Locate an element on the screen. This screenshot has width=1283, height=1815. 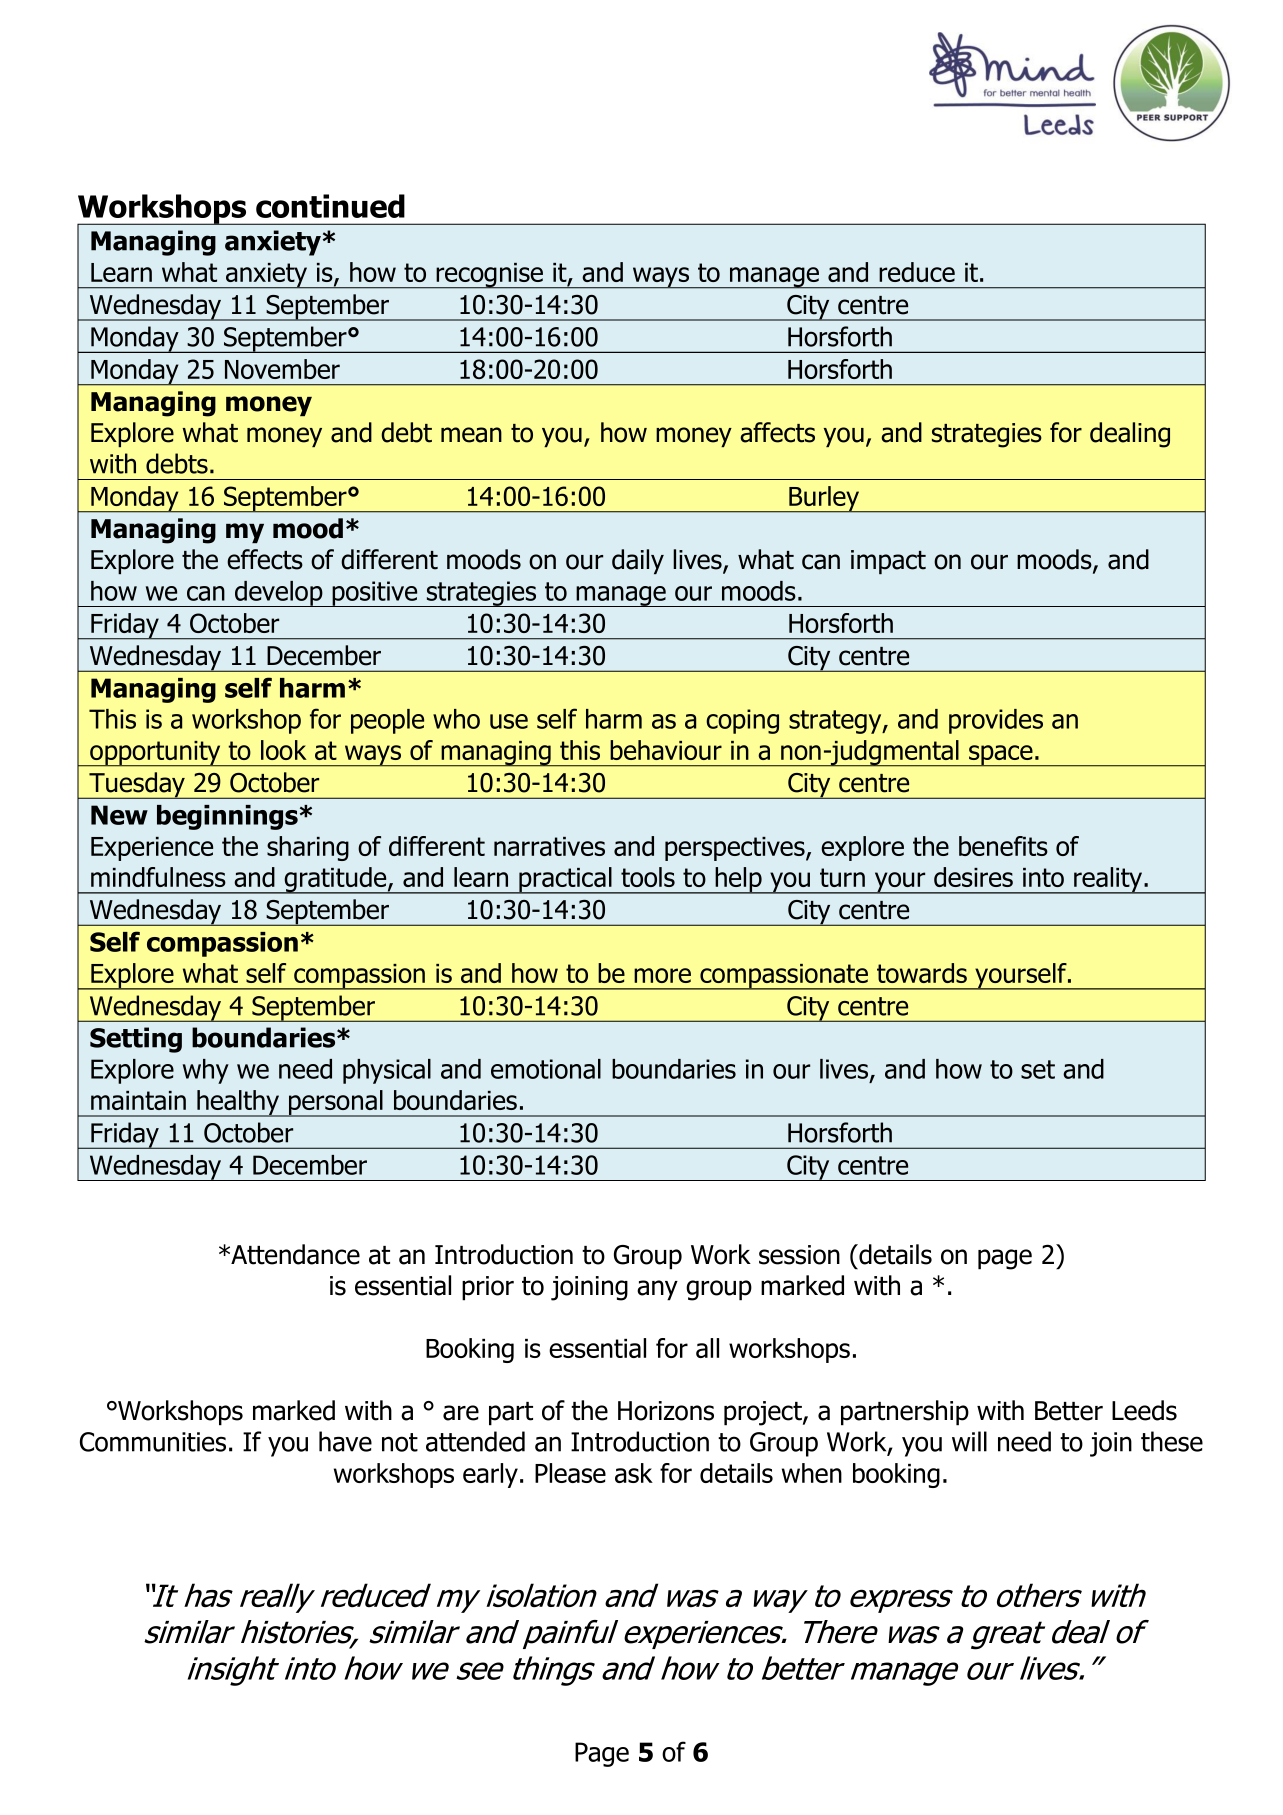
ask is located at coordinates (634, 1473).
